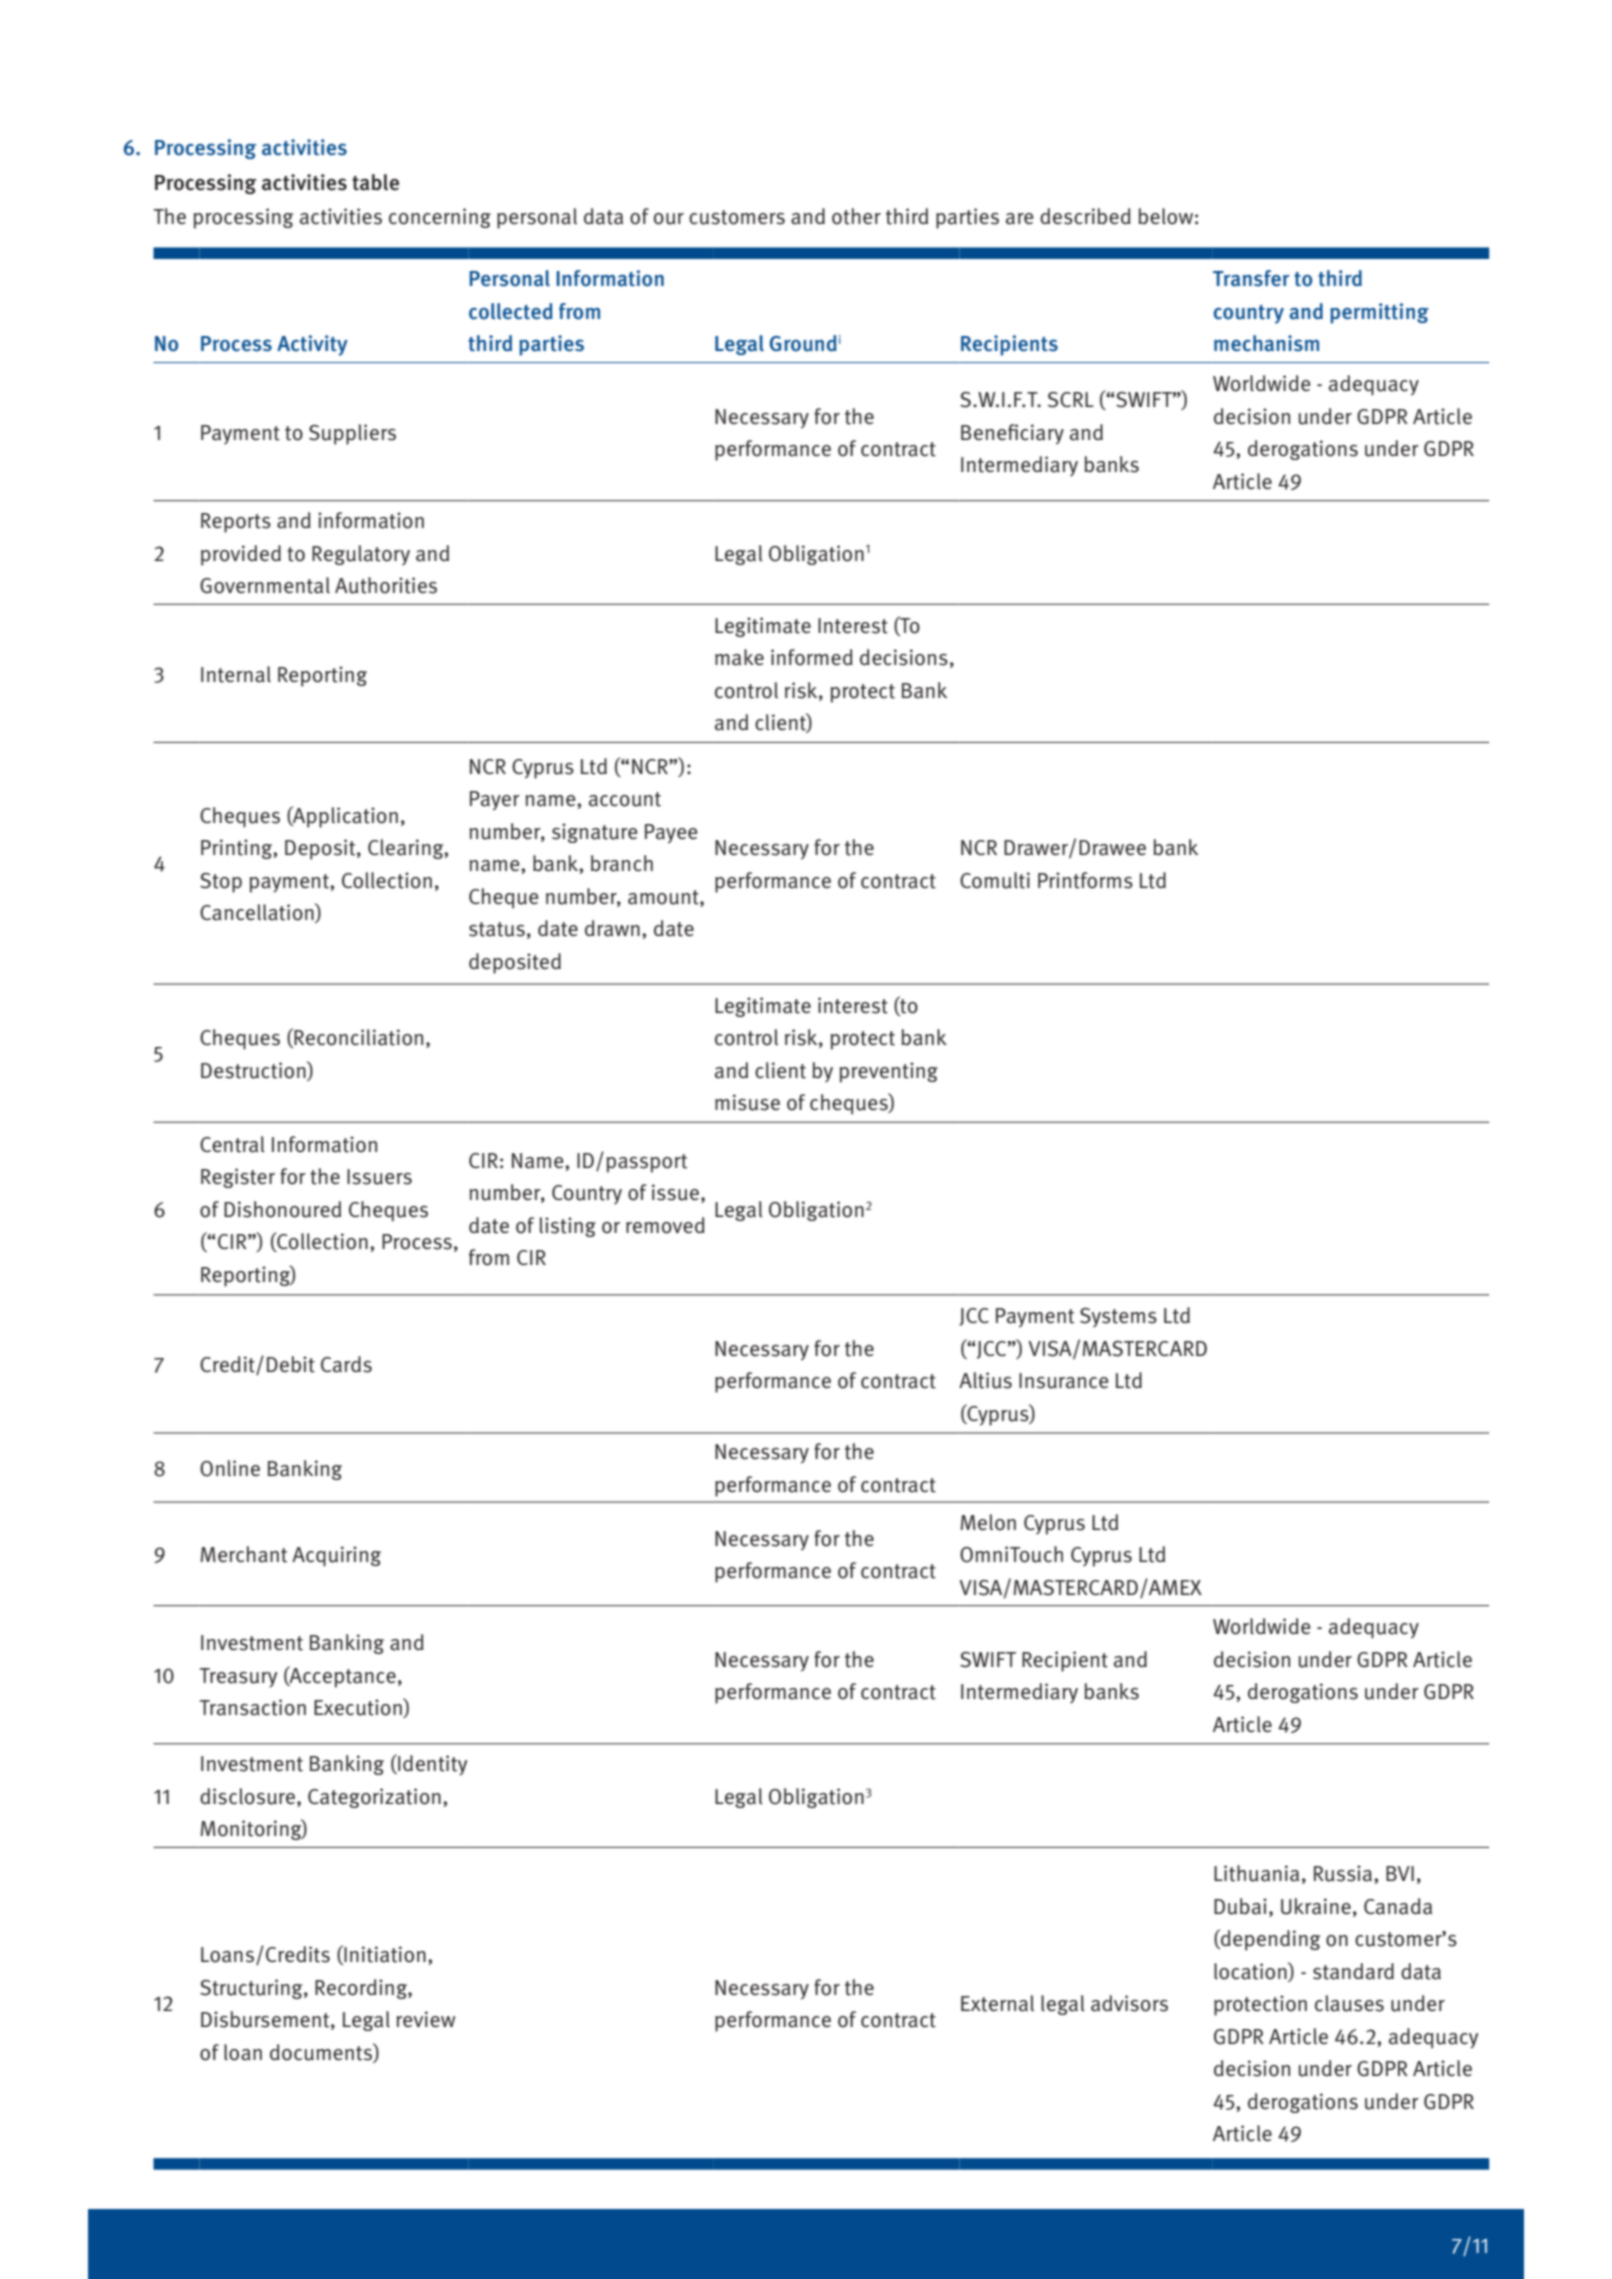  I want to click on Acquiring, so click(336, 1556).
